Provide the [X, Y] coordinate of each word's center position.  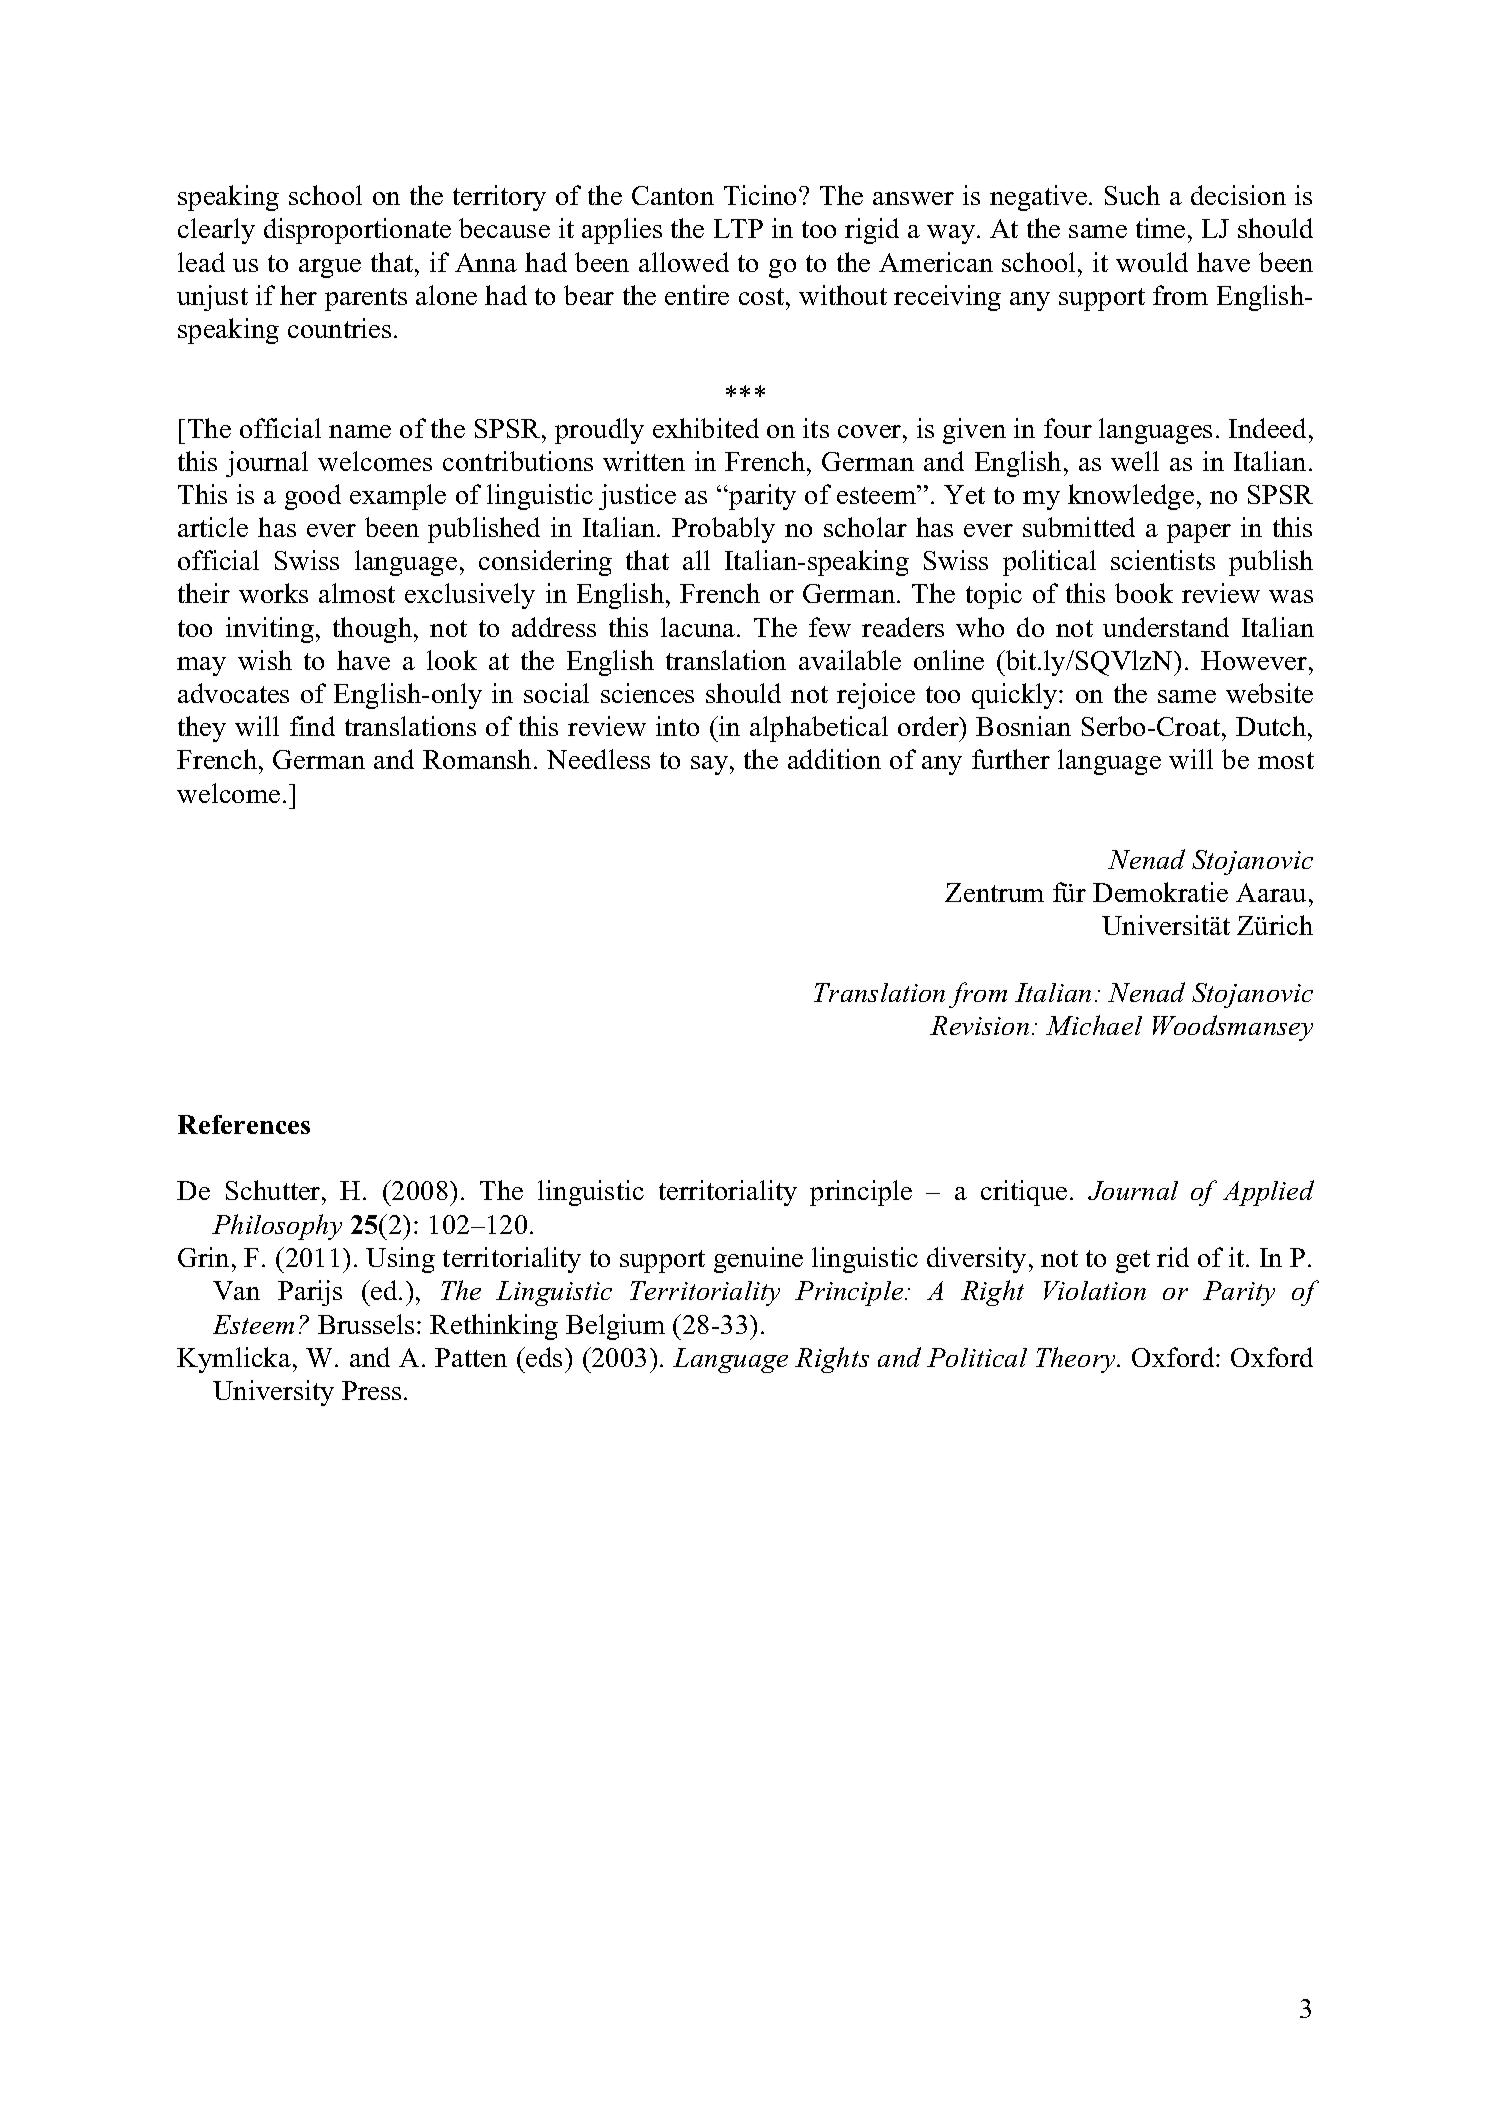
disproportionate [357, 231]
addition [834, 759]
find [312, 726]
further [1011, 759]
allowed [684, 262]
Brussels [366, 1324]
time [1160, 228]
